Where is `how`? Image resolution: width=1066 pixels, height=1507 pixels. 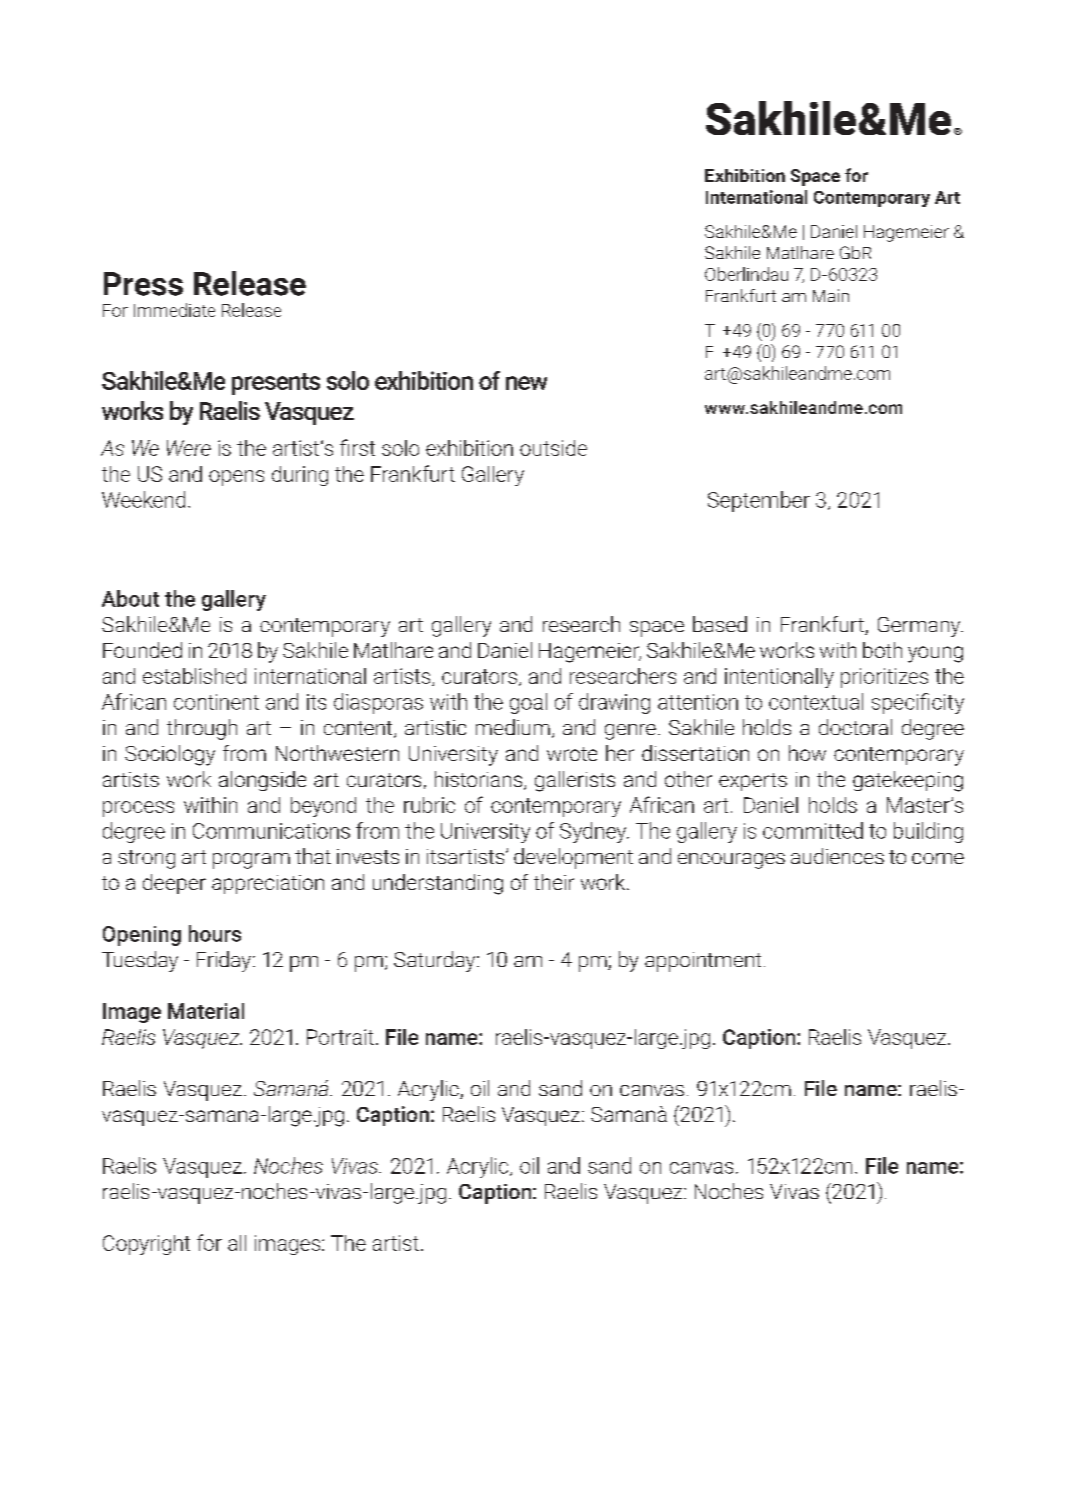 how is located at coordinates (807, 753).
